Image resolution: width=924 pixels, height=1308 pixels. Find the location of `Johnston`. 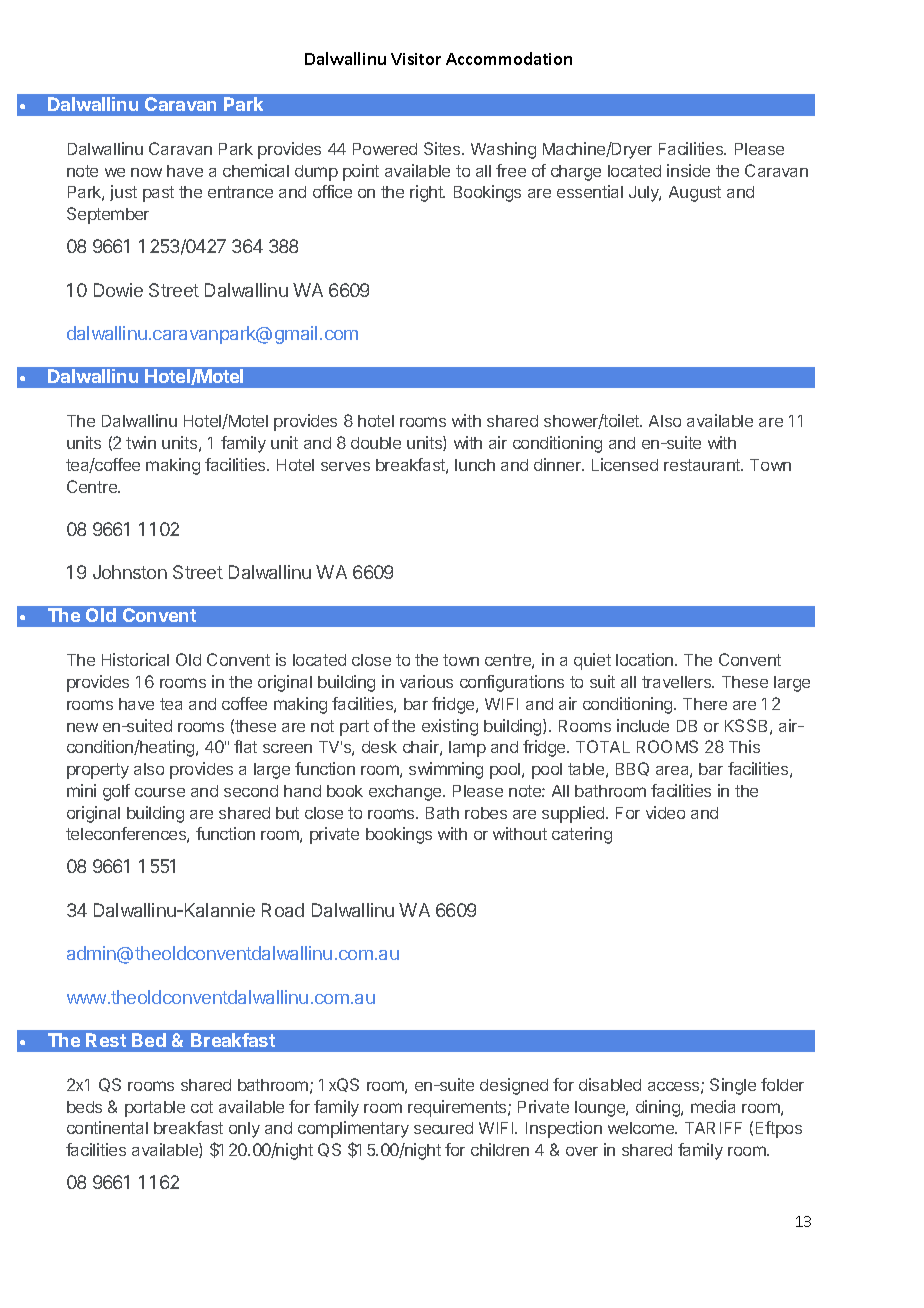

Johnston is located at coordinates (130, 572).
